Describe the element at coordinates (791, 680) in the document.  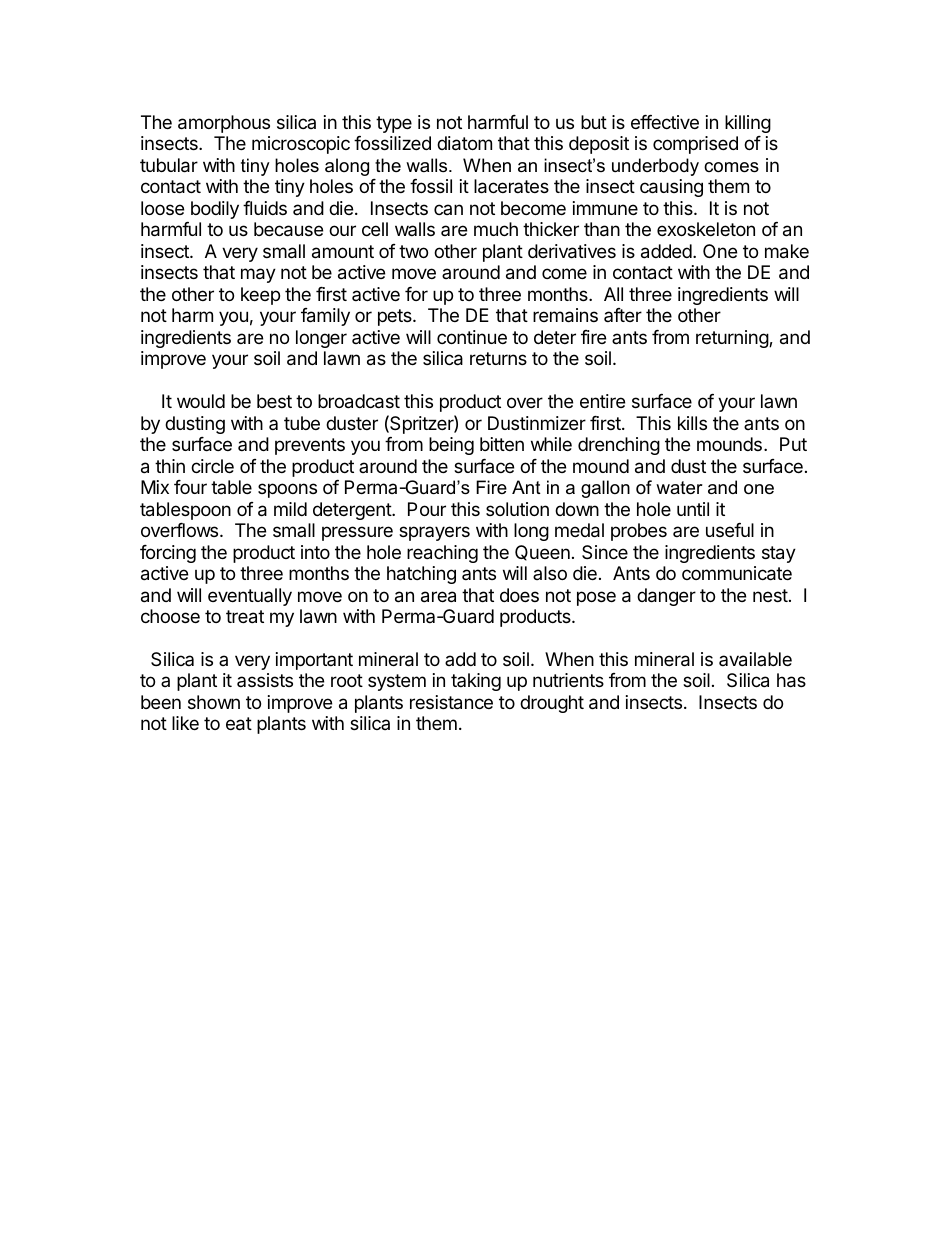
I see `has` at that location.
